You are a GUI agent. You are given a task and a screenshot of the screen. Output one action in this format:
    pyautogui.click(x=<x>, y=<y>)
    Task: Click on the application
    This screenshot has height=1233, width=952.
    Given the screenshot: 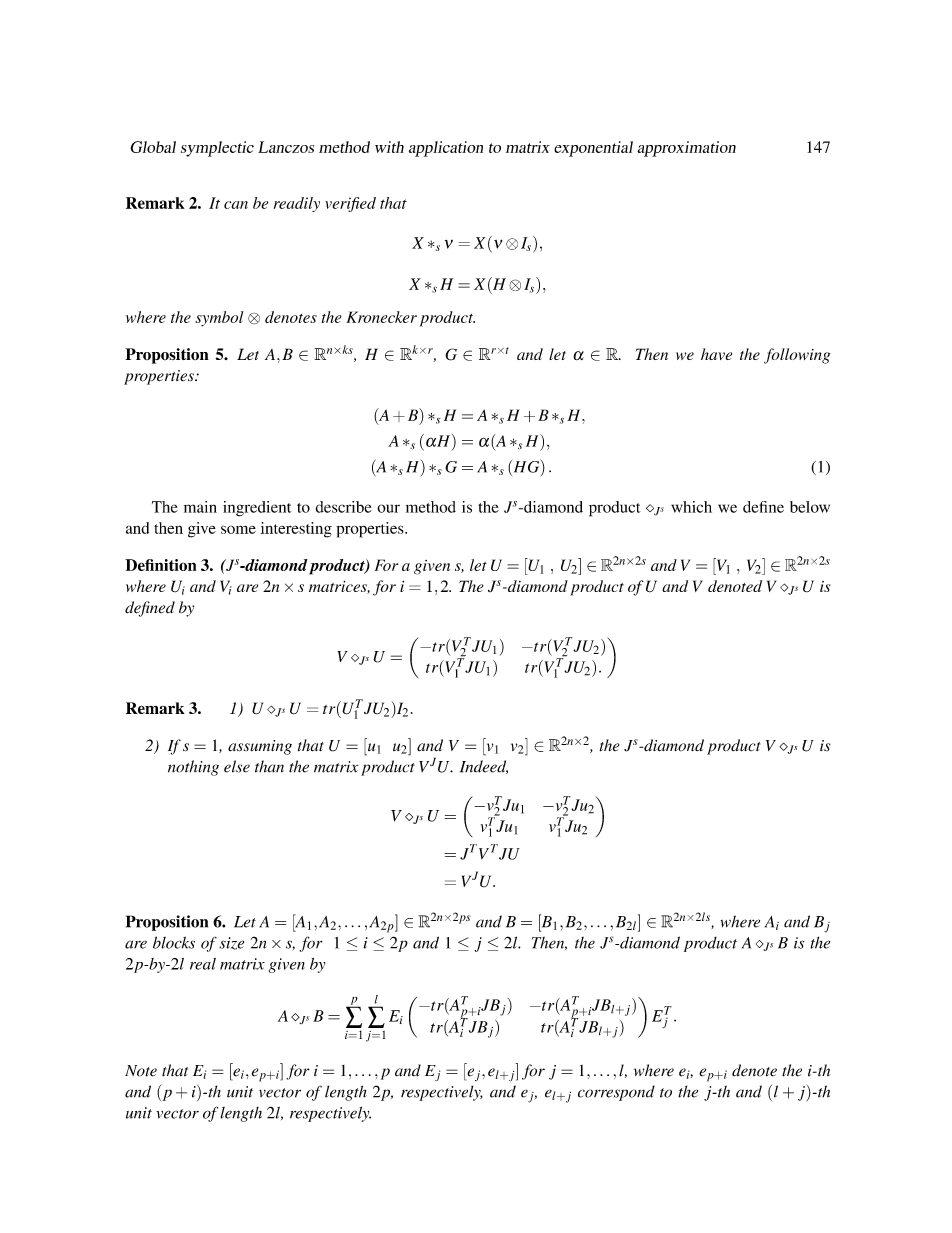 What is the action you would take?
    pyautogui.click(x=446, y=149)
